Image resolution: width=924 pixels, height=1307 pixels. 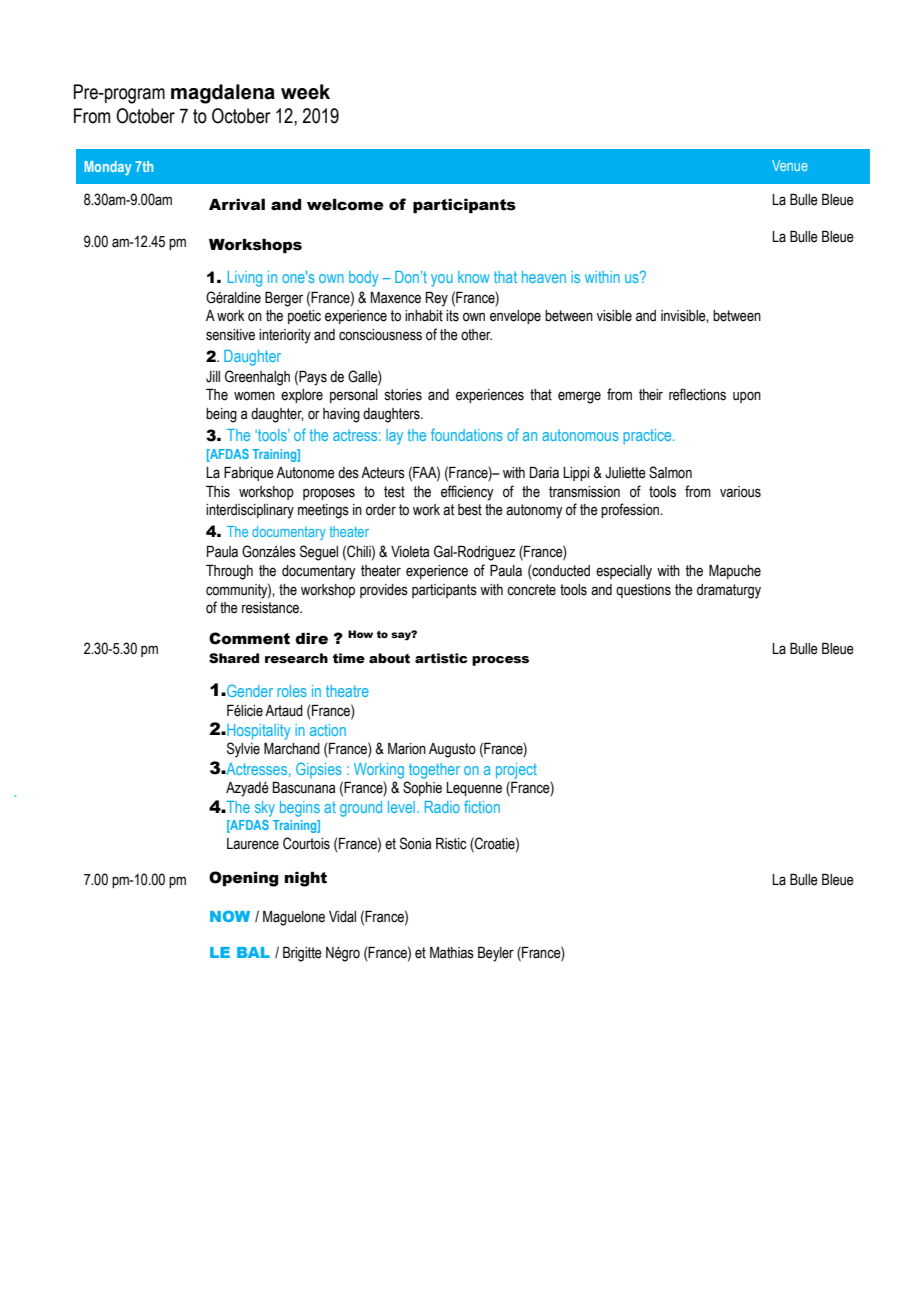 I want to click on project, so click(x=516, y=771).
